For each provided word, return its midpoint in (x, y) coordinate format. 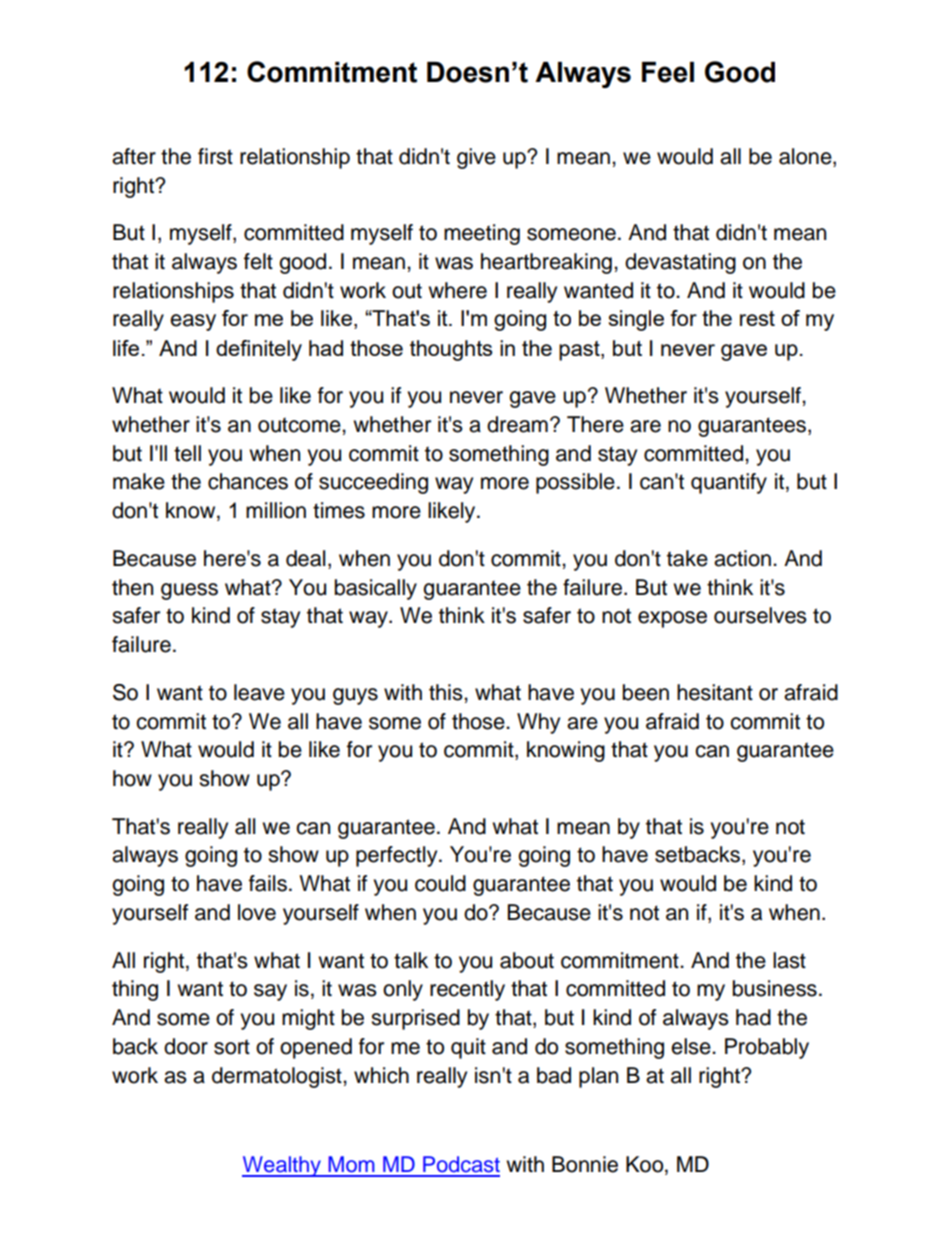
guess (189, 591)
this (447, 692)
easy (193, 322)
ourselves (760, 615)
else (692, 1046)
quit (468, 1048)
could (440, 883)
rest (757, 318)
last (789, 960)
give (476, 158)
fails (268, 883)
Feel (668, 72)
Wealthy (282, 1166)
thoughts (451, 350)
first (215, 156)
